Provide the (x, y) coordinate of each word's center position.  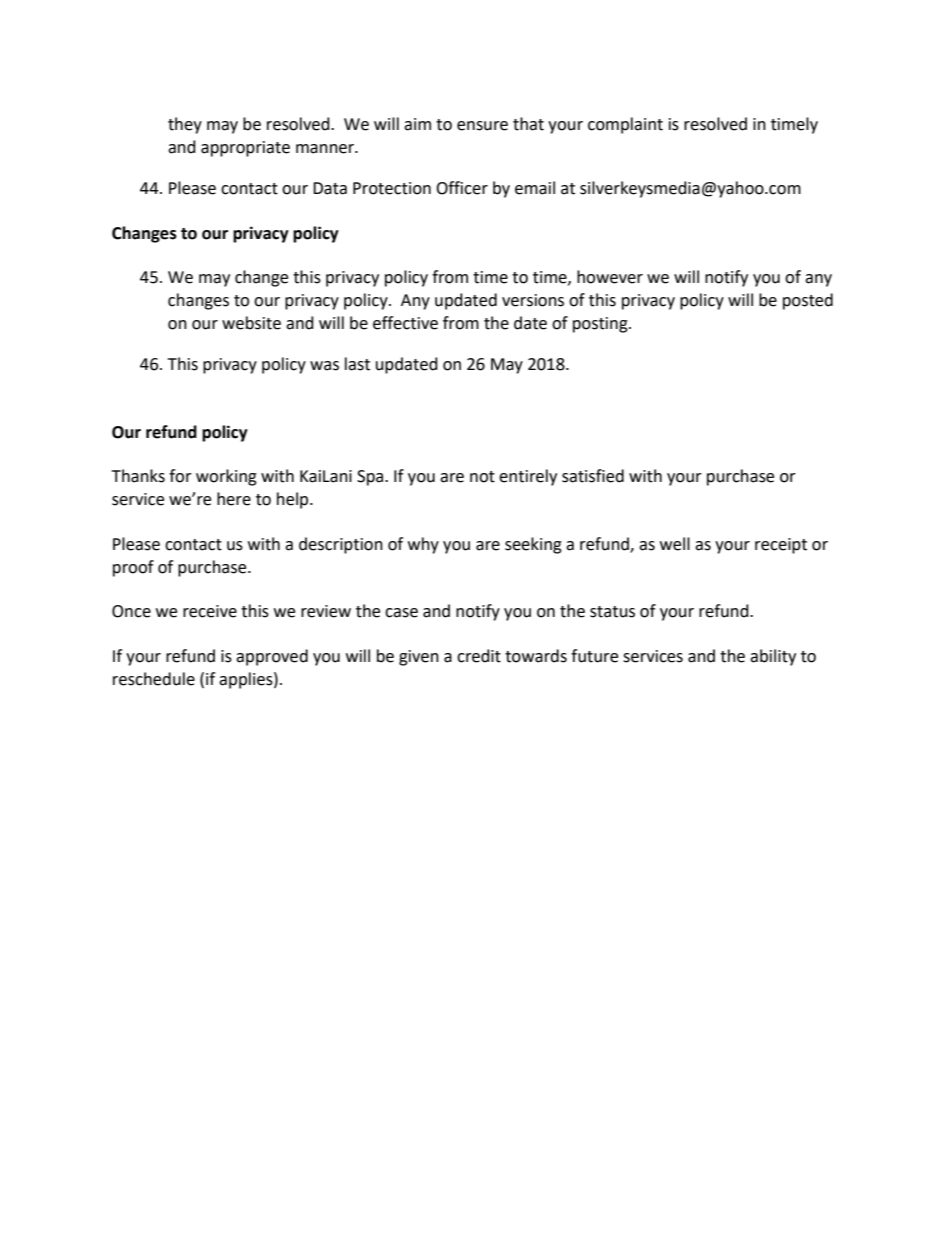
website (251, 323)
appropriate (245, 149)
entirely (528, 477)
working (226, 477)
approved (272, 657)
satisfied (593, 476)
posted (808, 301)
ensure (482, 126)
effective (405, 323)
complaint (625, 125)
